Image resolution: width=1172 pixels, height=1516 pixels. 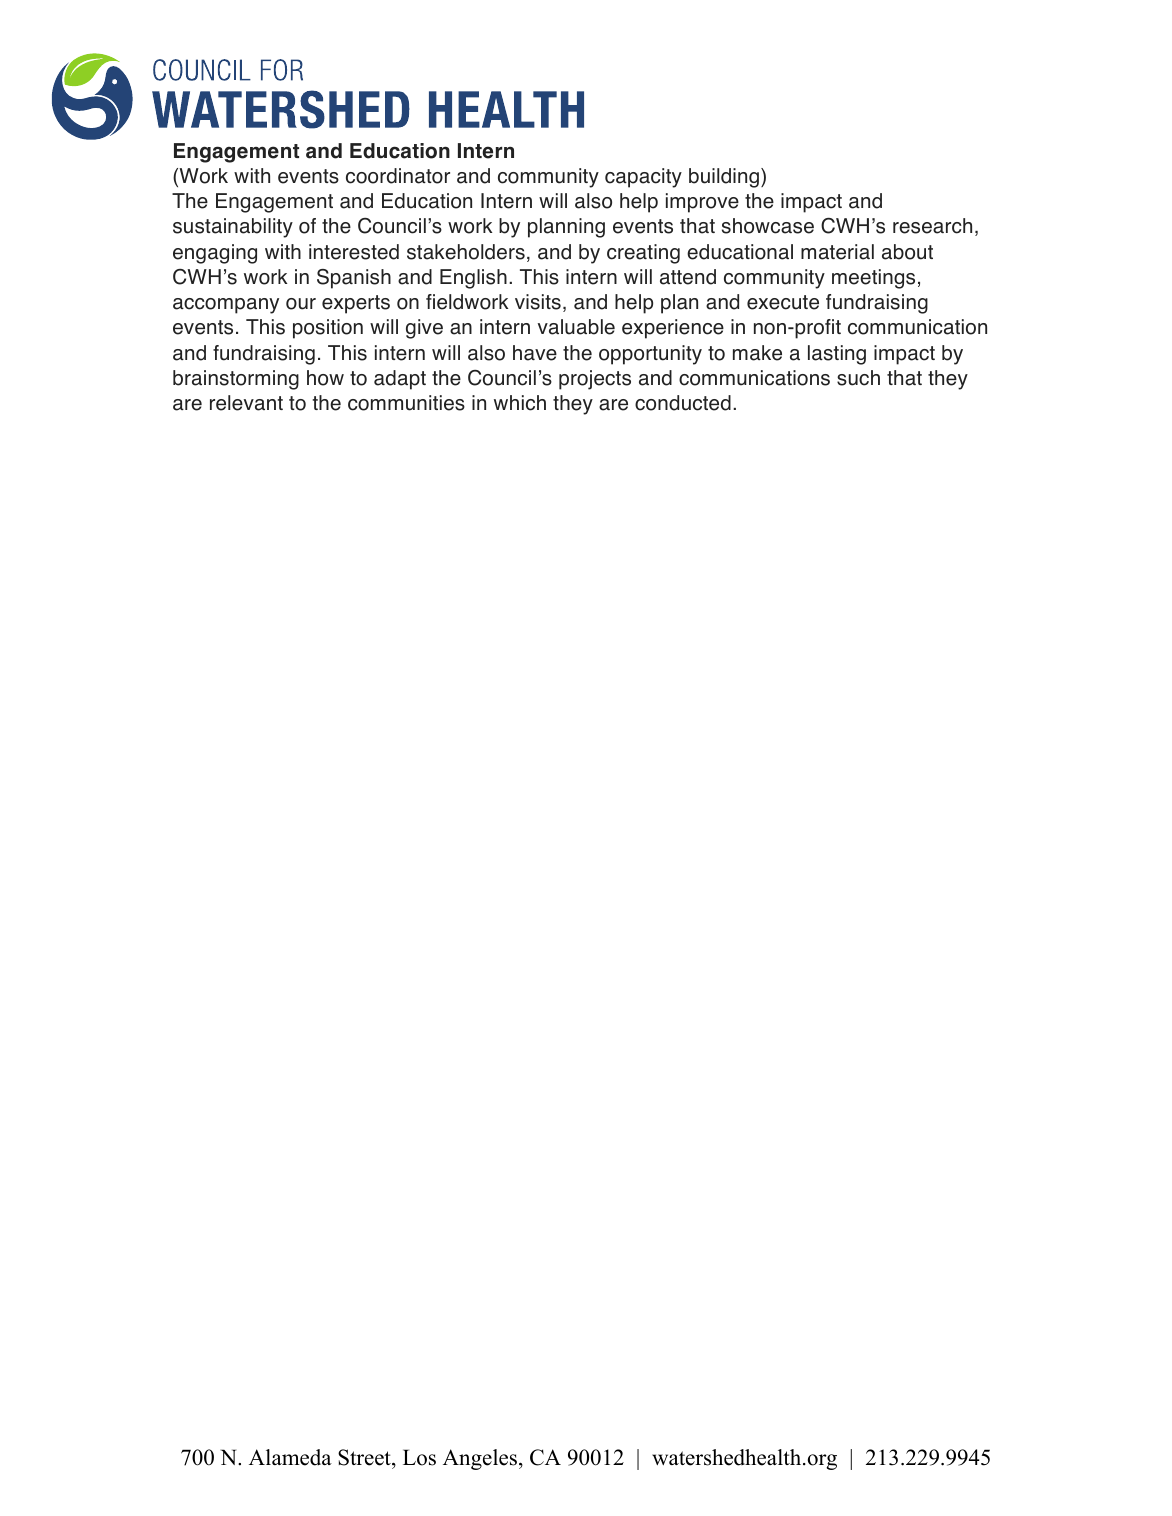 I want to click on relevant, so click(x=246, y=403).
